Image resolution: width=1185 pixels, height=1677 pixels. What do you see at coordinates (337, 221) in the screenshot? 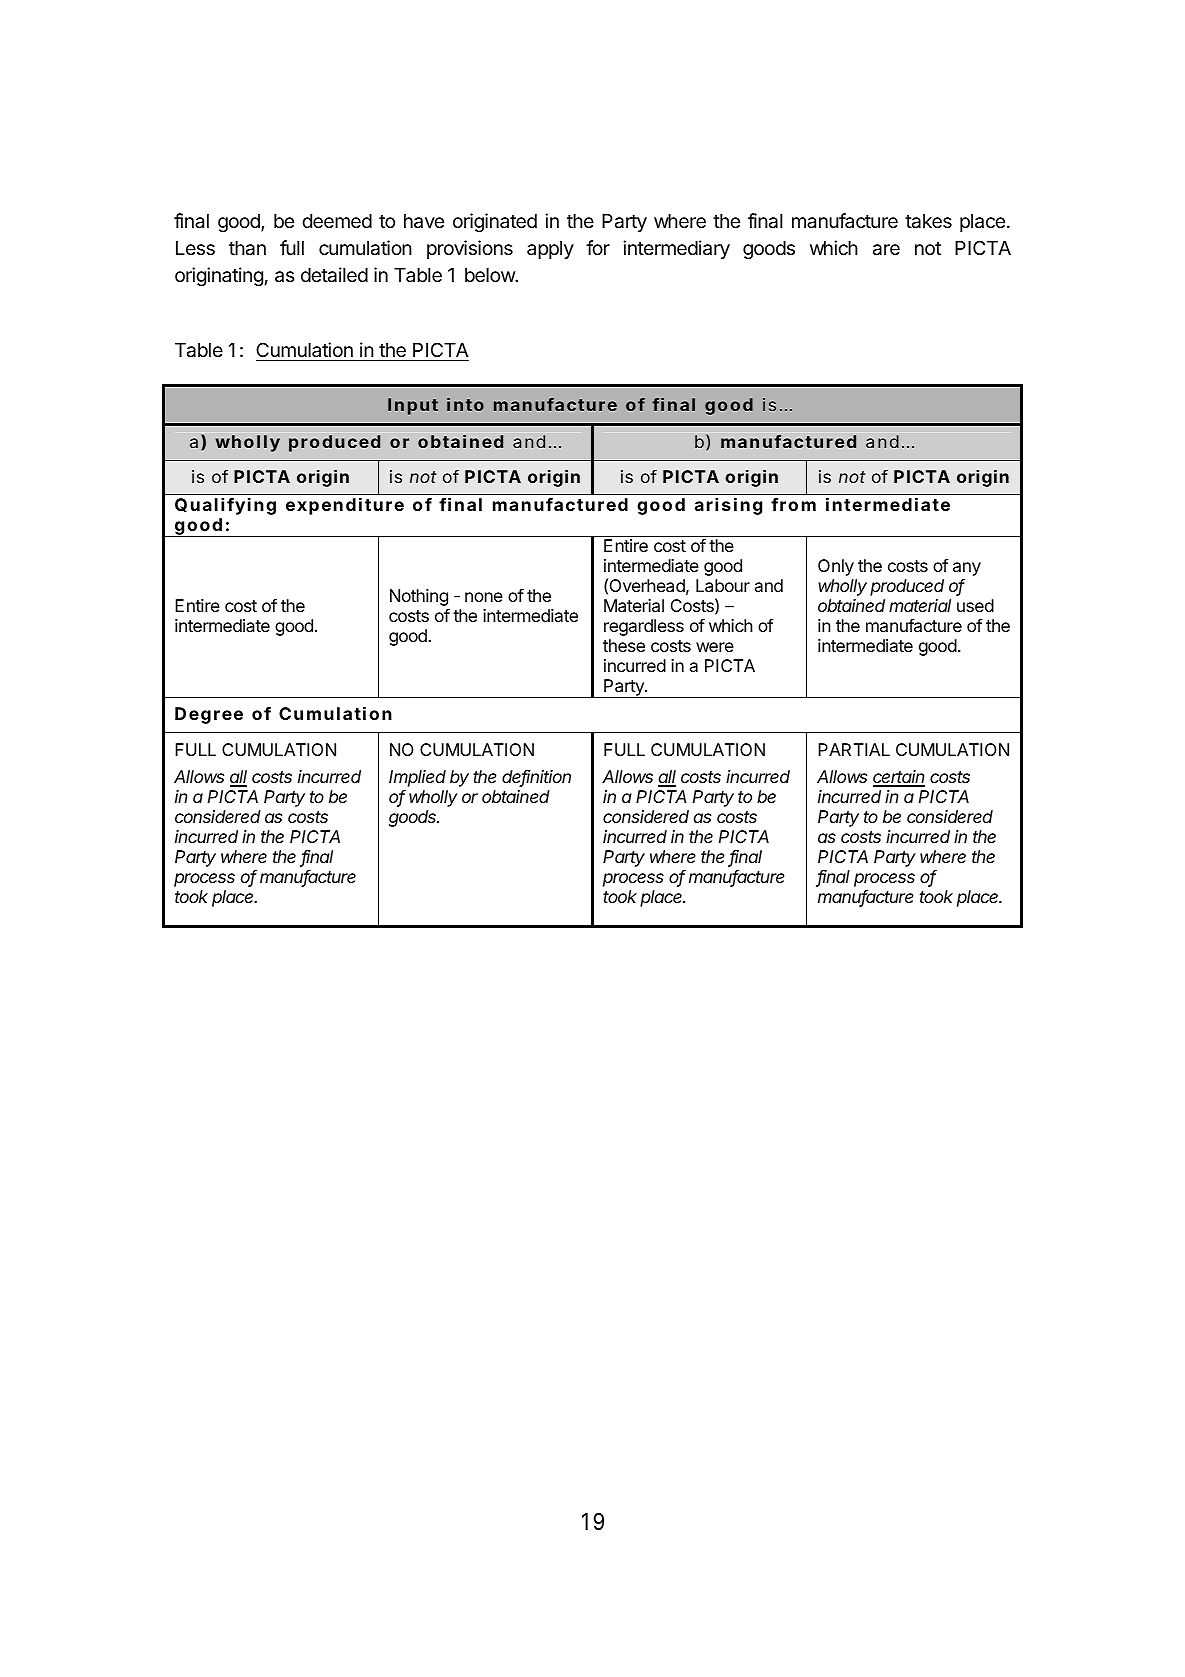
I see `deemed` at bounding box center [337, 221].
